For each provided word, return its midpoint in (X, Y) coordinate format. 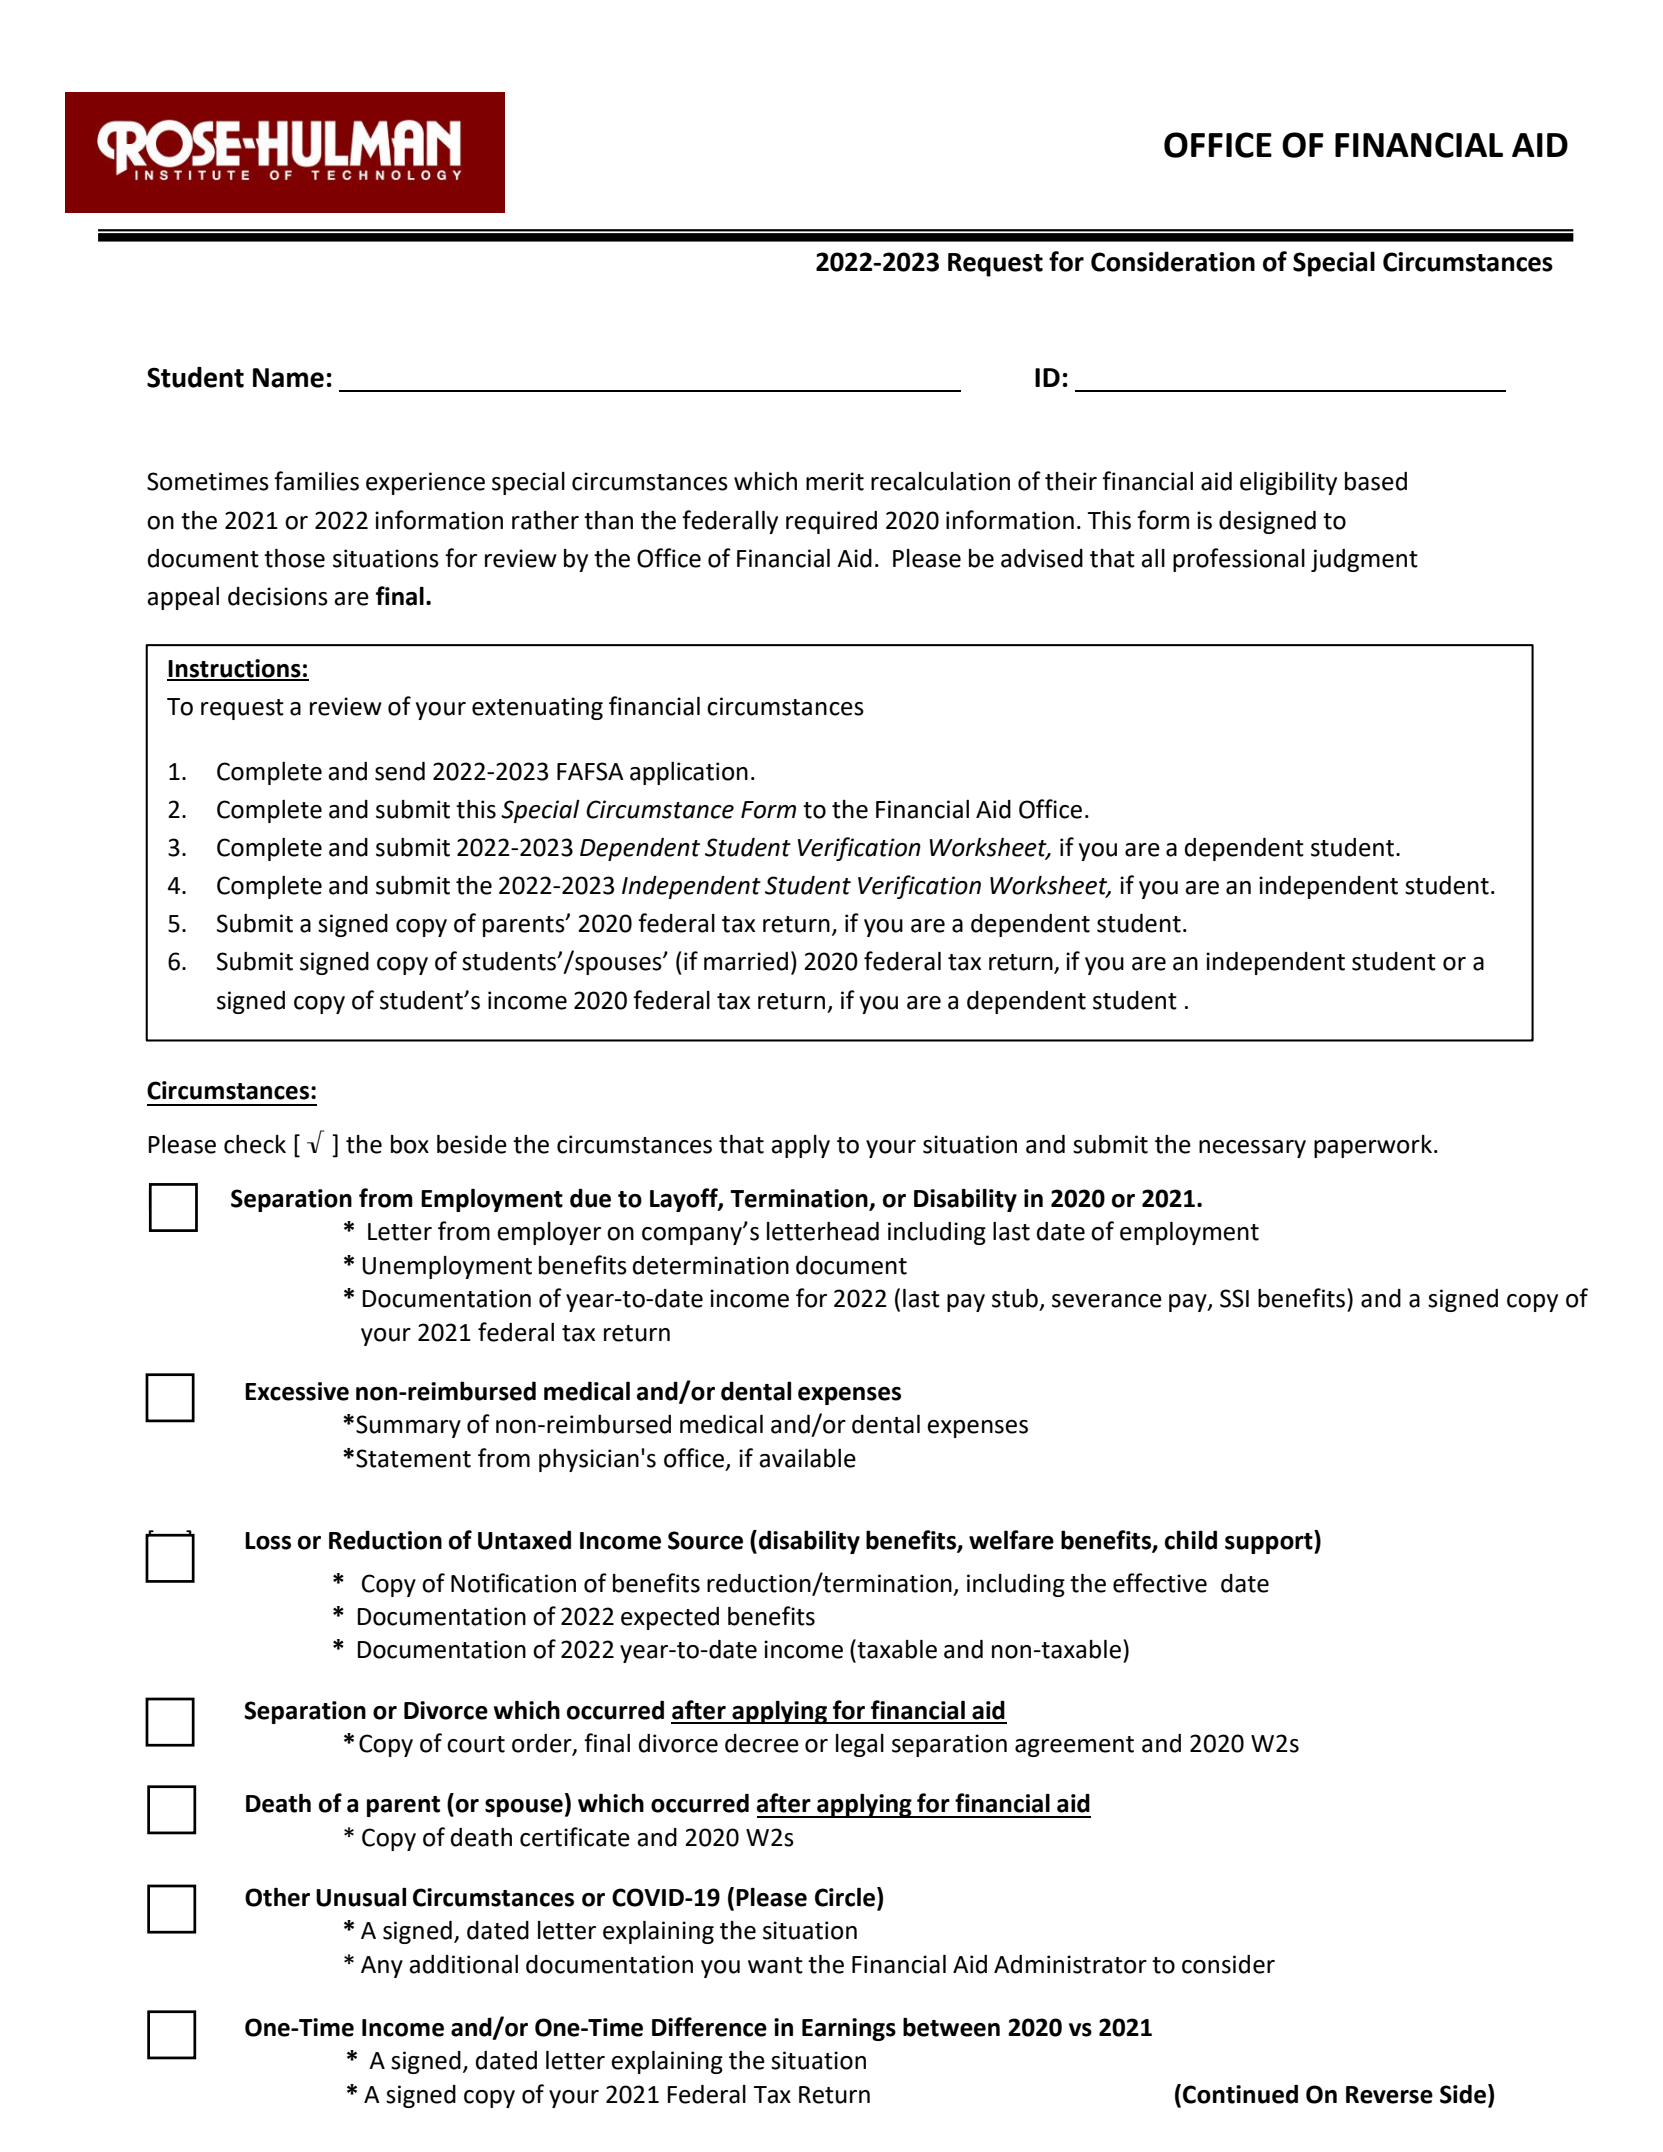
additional (463, 1964)
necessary (1252, 1149)
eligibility (1288, 483)
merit (835, 481)
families (316, 481)
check (255, 1144)
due (590, 1198)
